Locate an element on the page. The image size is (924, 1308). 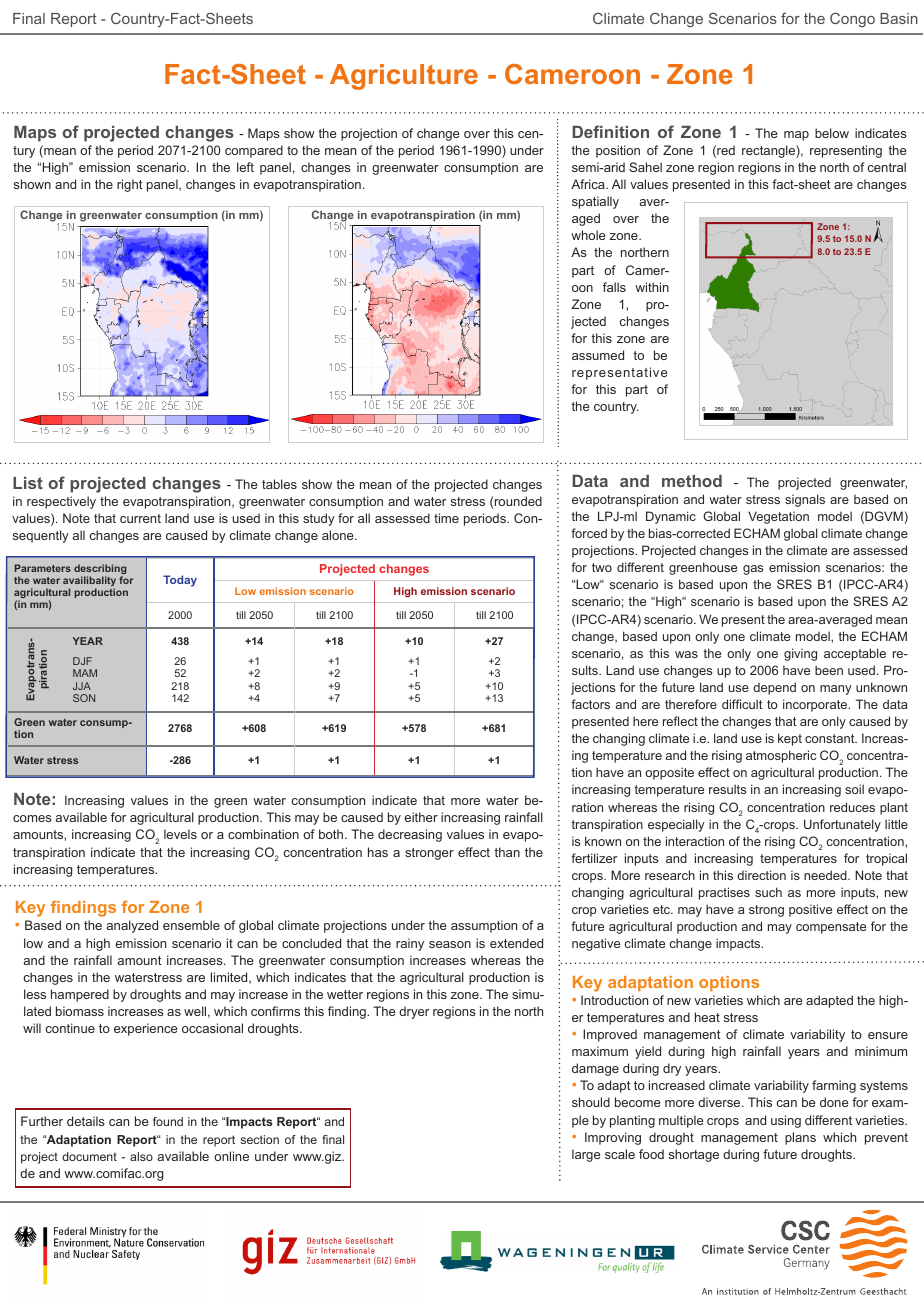
compared is located at coordinates (254, 151).
